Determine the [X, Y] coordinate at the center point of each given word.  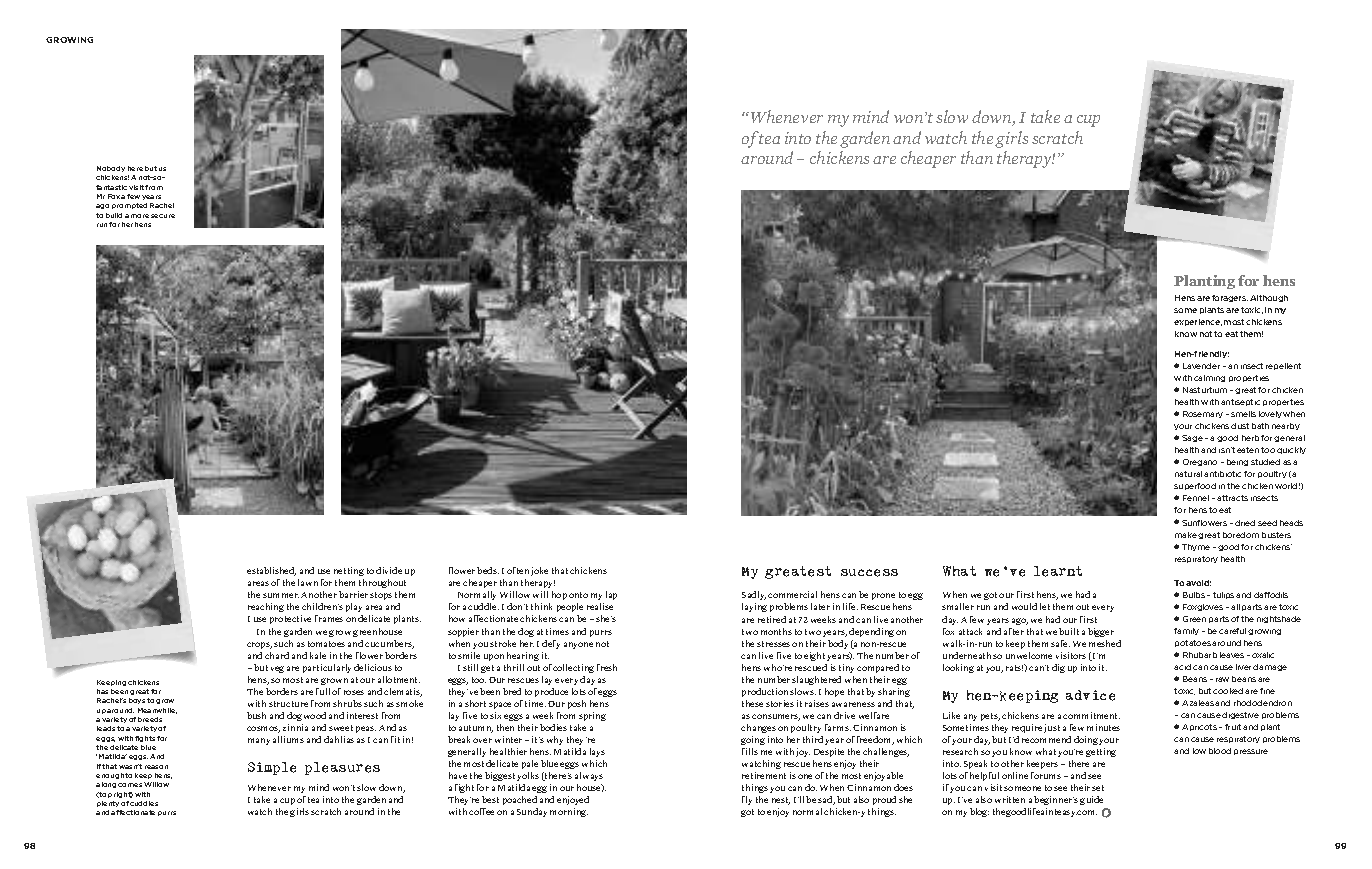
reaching [266, 607]
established [271, 571]
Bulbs [1194, 595]
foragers [1230, 298]
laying [754, 607]
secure [163, 216]
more [140, 216]
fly [747, 800]
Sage [1192, 438]
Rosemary [1203, 414]
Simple [272, 768]
